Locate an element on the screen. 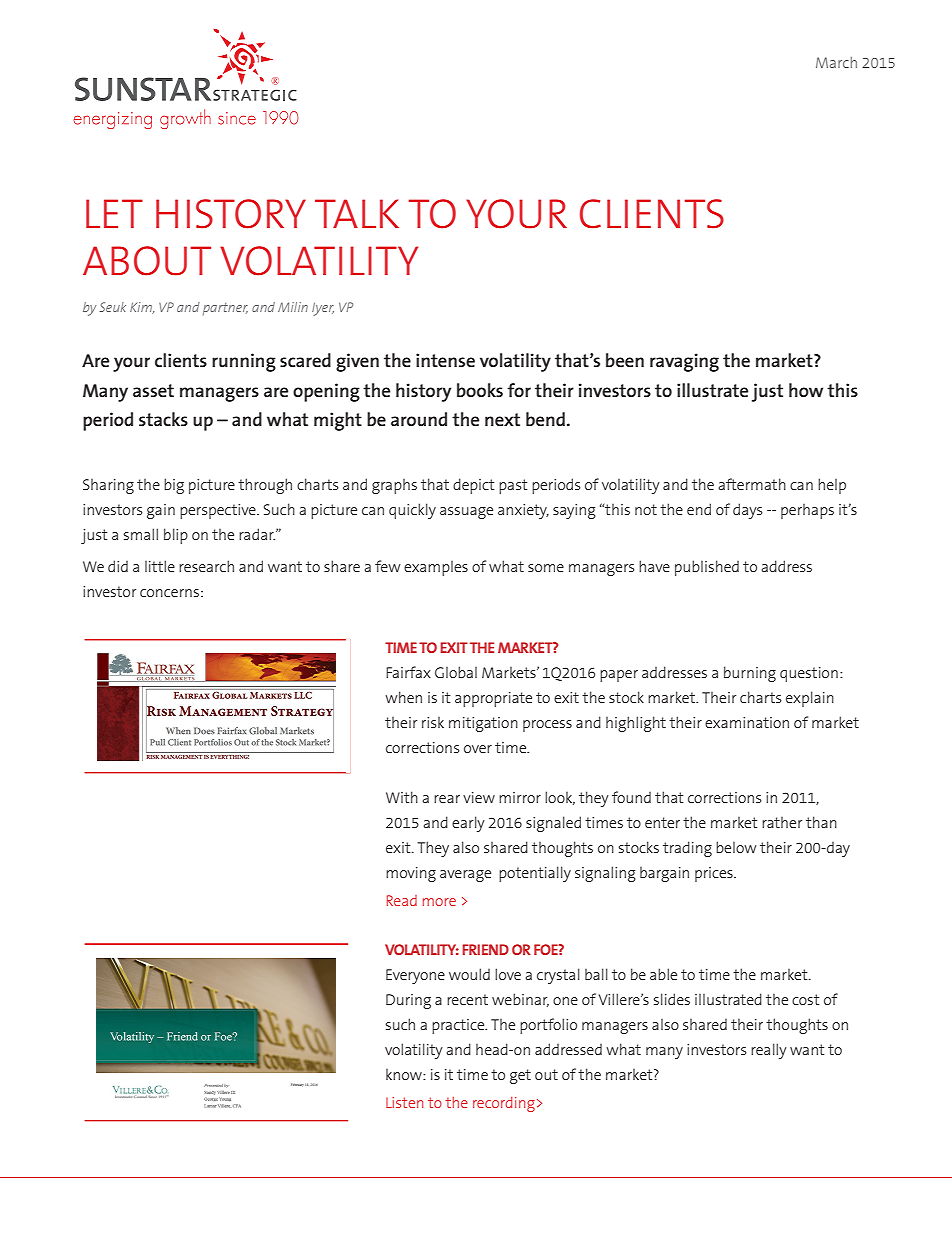  know is located at coordinates (405, 1074).
